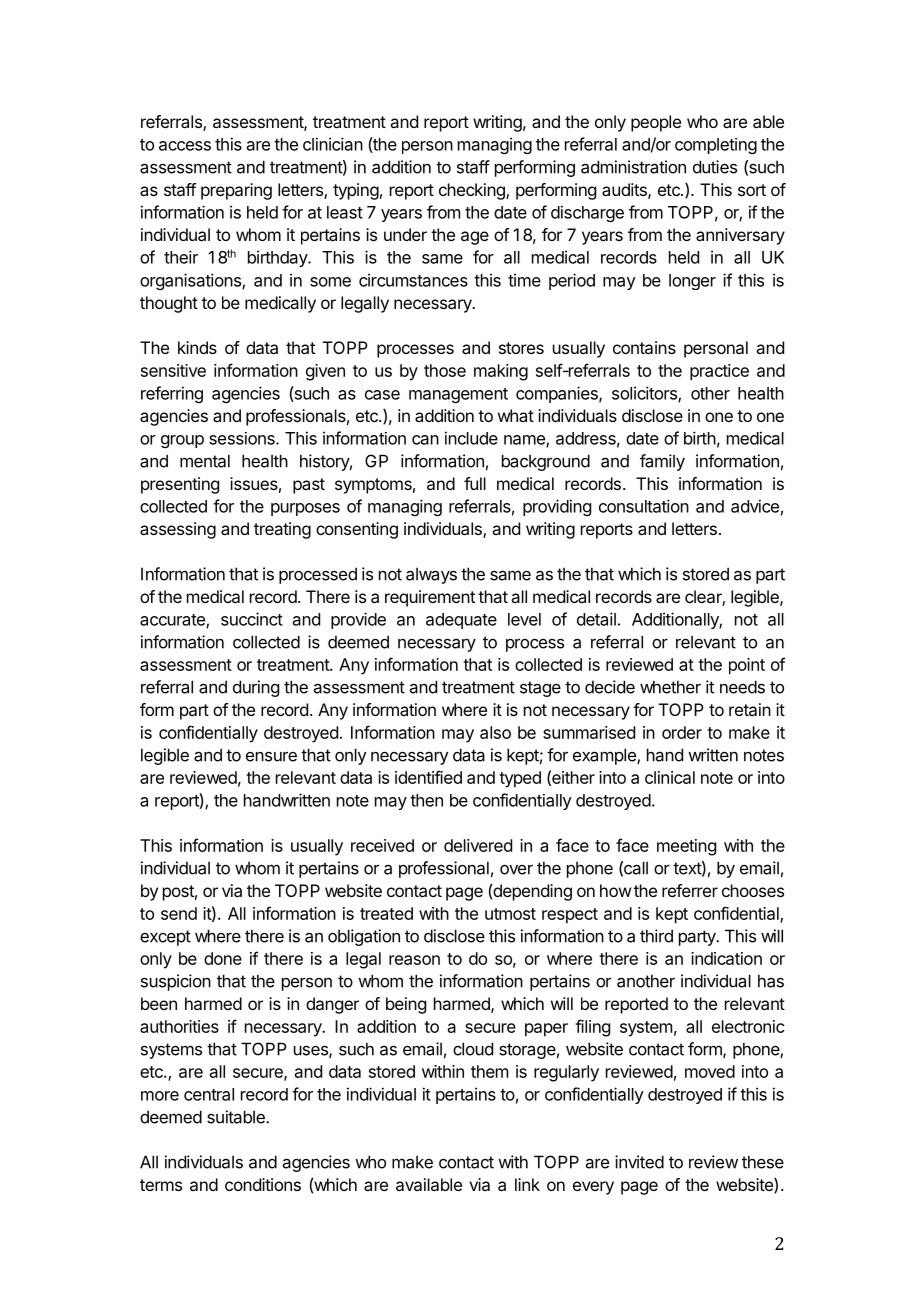 Image resolution: width=924 pixels, height=1309 pixels. Describe the element at coordinates (670, 687) in the document. I see `whether` at that location.
